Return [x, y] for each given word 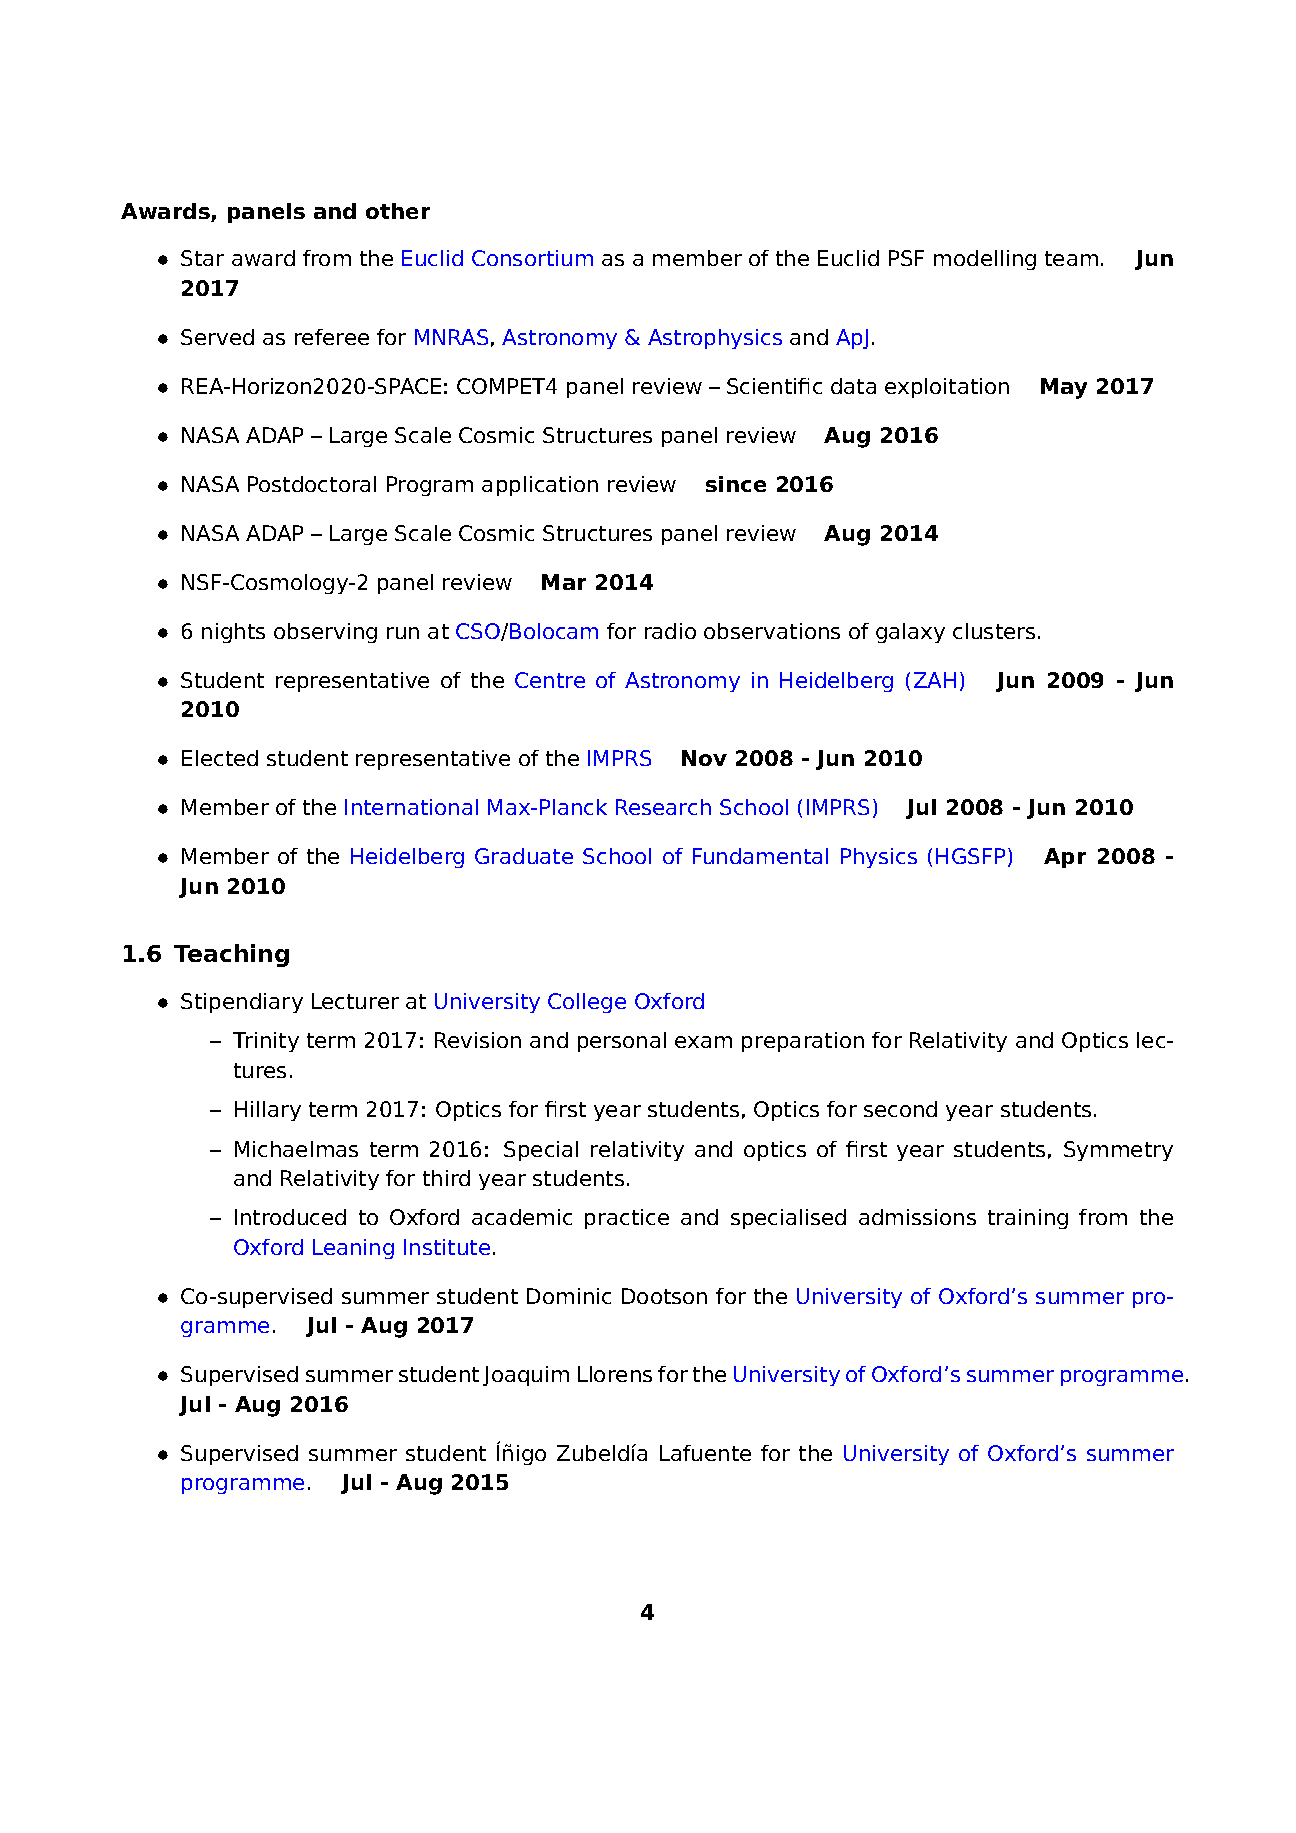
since [736, 484]
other [398, 211]
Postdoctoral [312, 484]
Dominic [569, 1296]
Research [663, 807]
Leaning [353, 1249]
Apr [1065, 858]
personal [622, 1042]
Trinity [266, 1042]
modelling [985, 260]
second [900, 1109]
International [411, 807]
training [1028, 1219]
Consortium [532, 258]
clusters [994, 631]
